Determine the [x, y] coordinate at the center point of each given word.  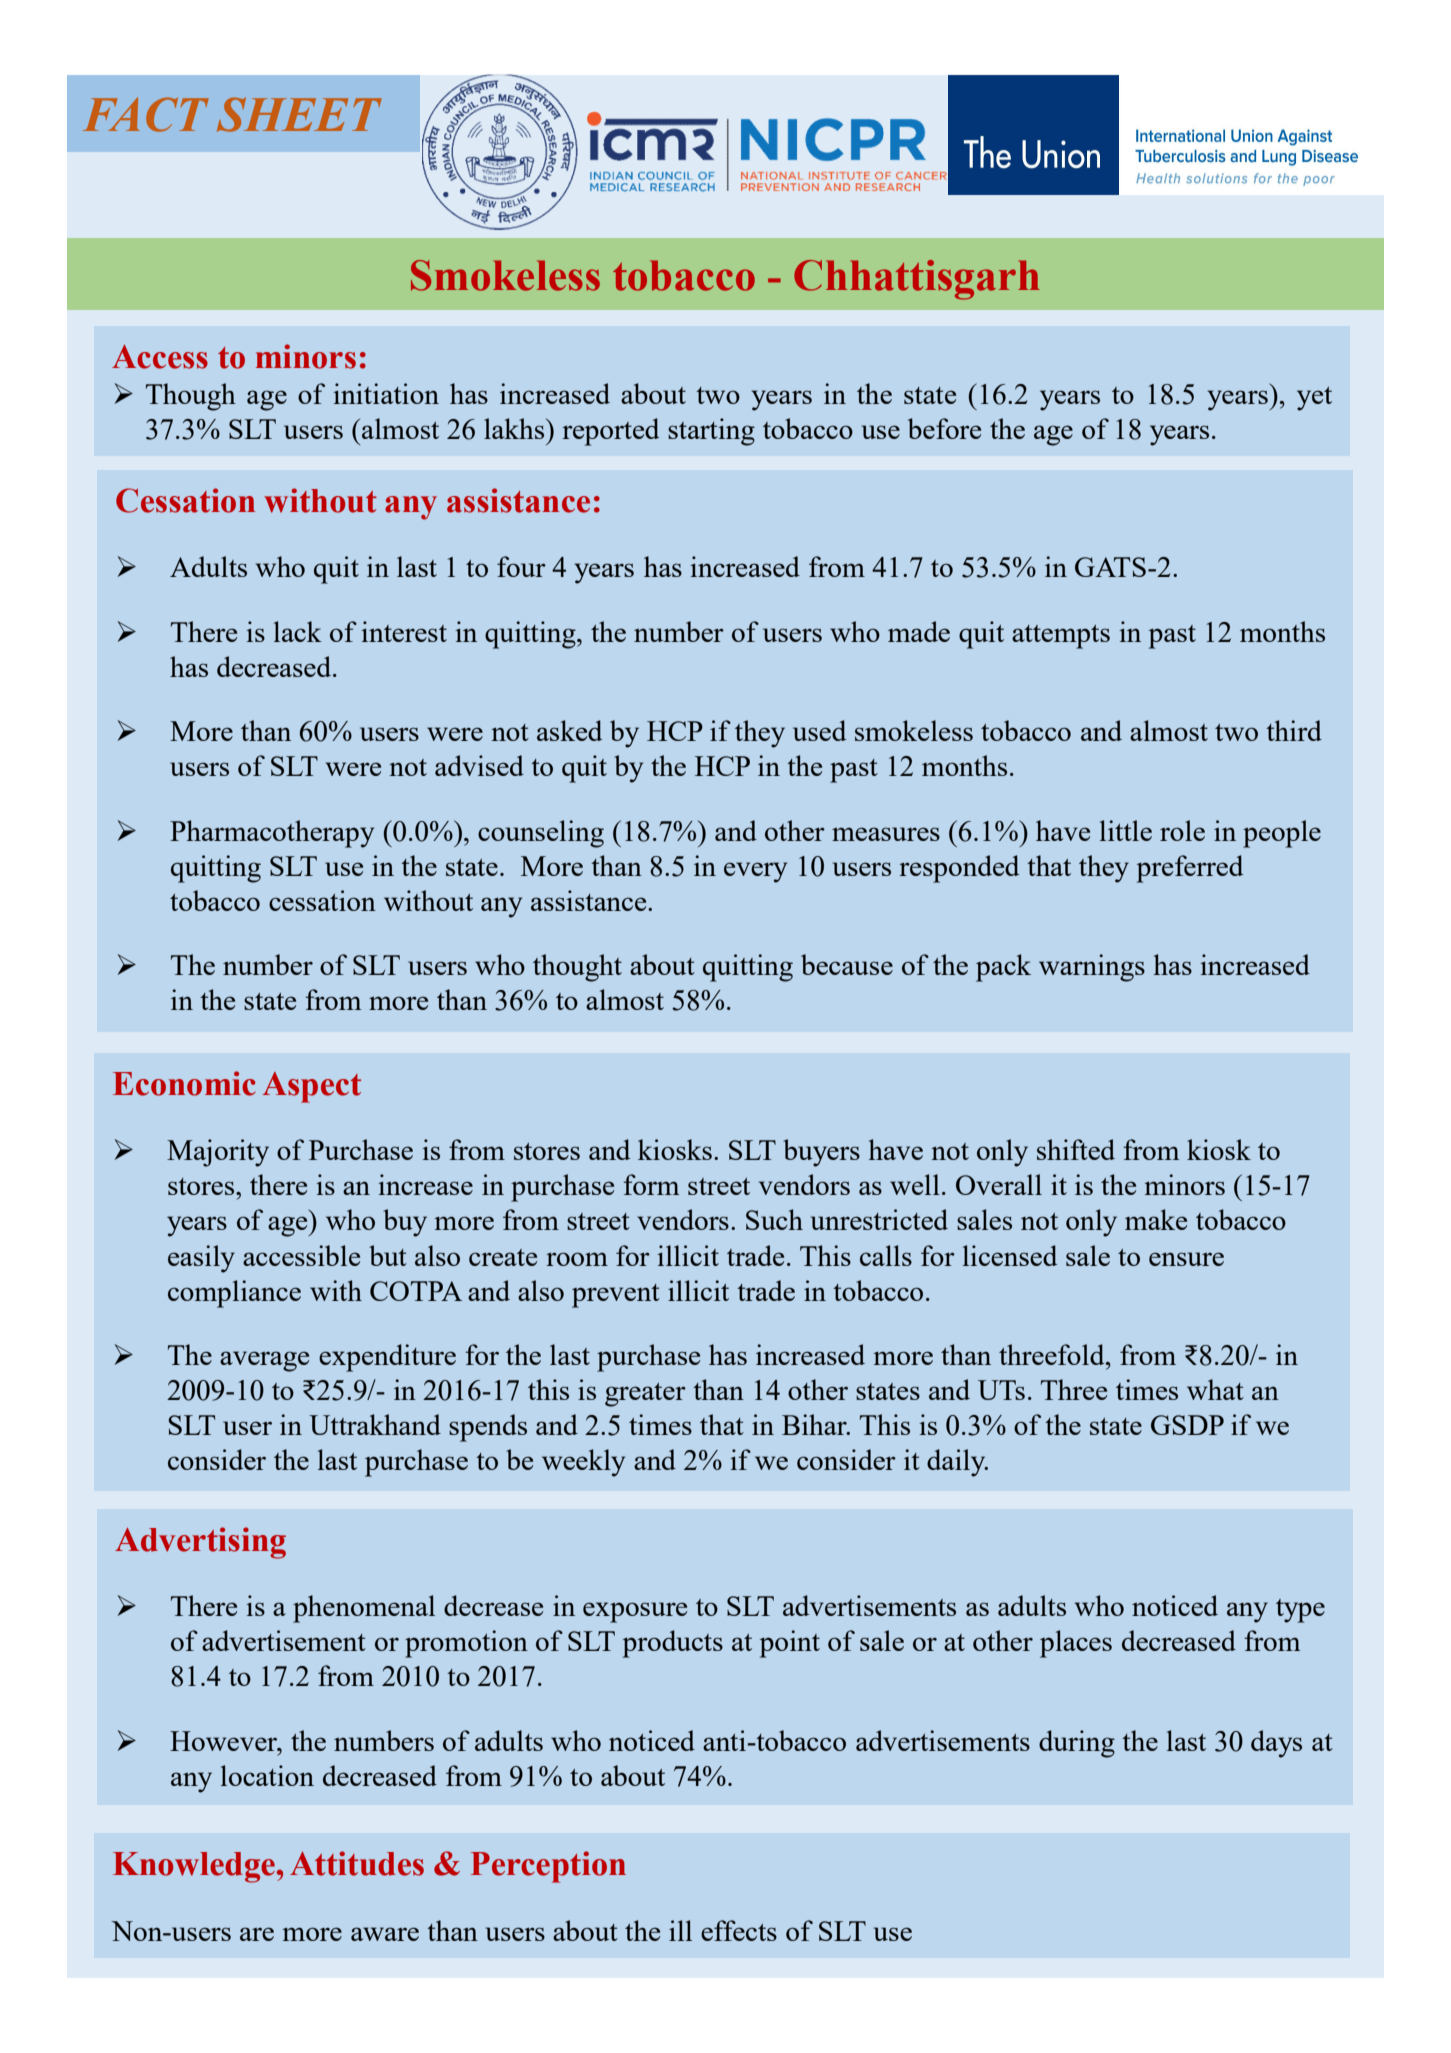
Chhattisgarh [917, 280]
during [1077, 1744]
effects [739, 1930]
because [847, 964]
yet [1314, 399]
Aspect [312, 1087]
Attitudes [357, 1863]
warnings [1092, 968]
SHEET [299, 114]
